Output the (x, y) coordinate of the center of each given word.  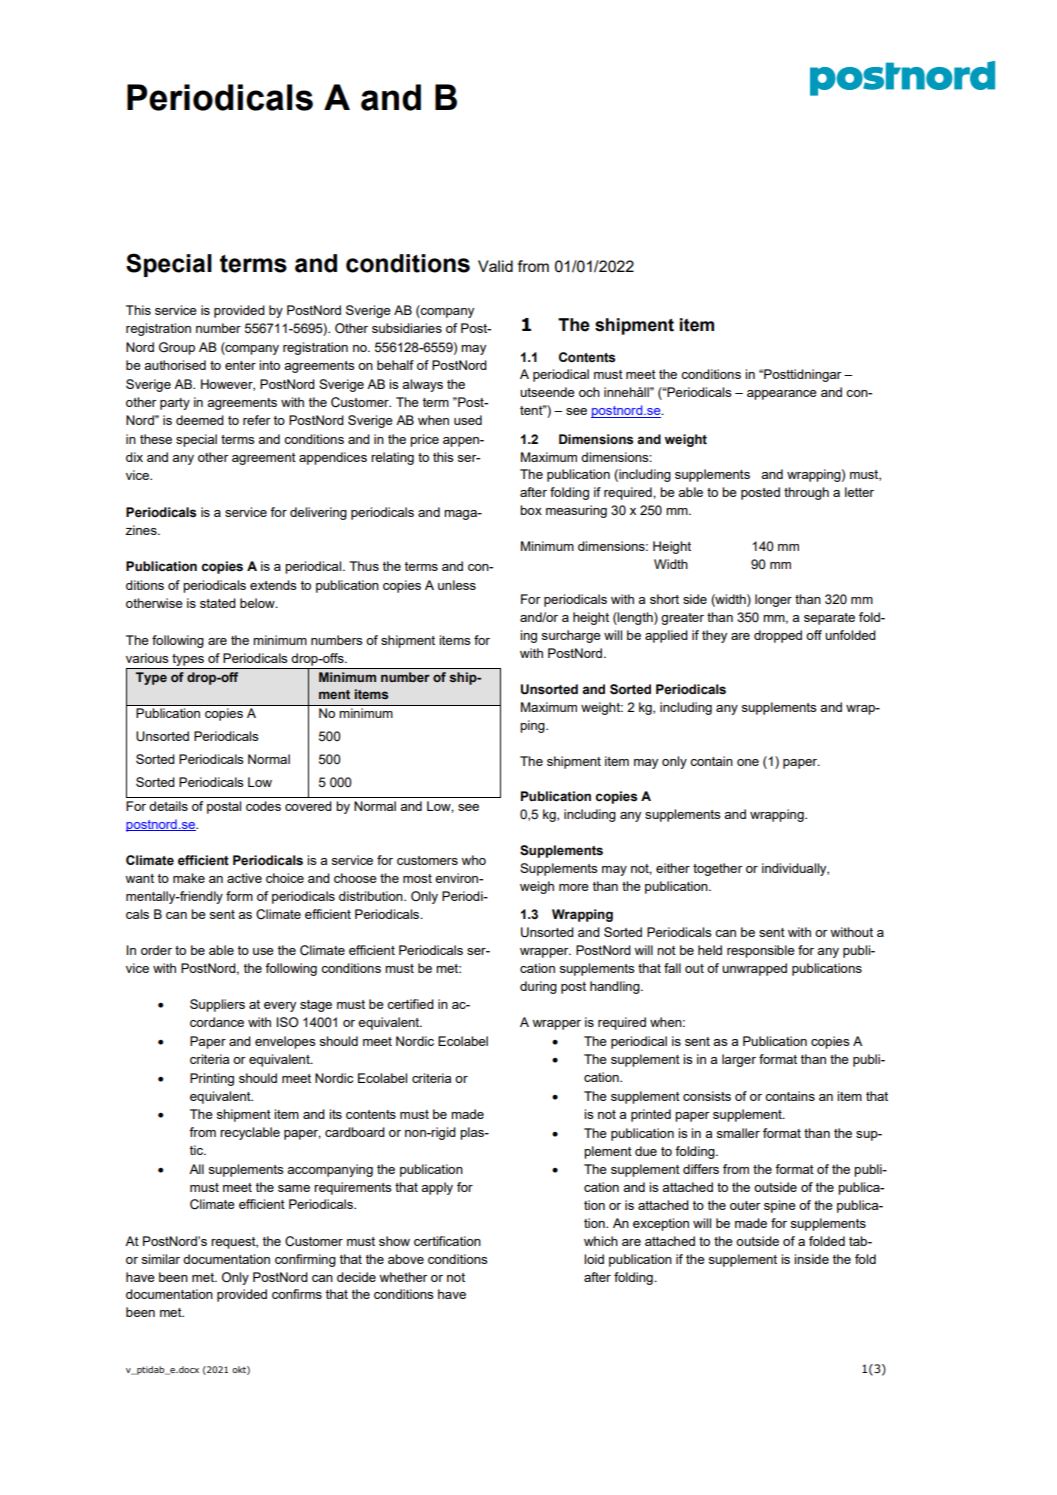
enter (240, 365)
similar (161, 1259)
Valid (495, 266)
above (406, 1259)
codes (263, 806)
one (748, 762)
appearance (782, 395)
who (473, 860)
